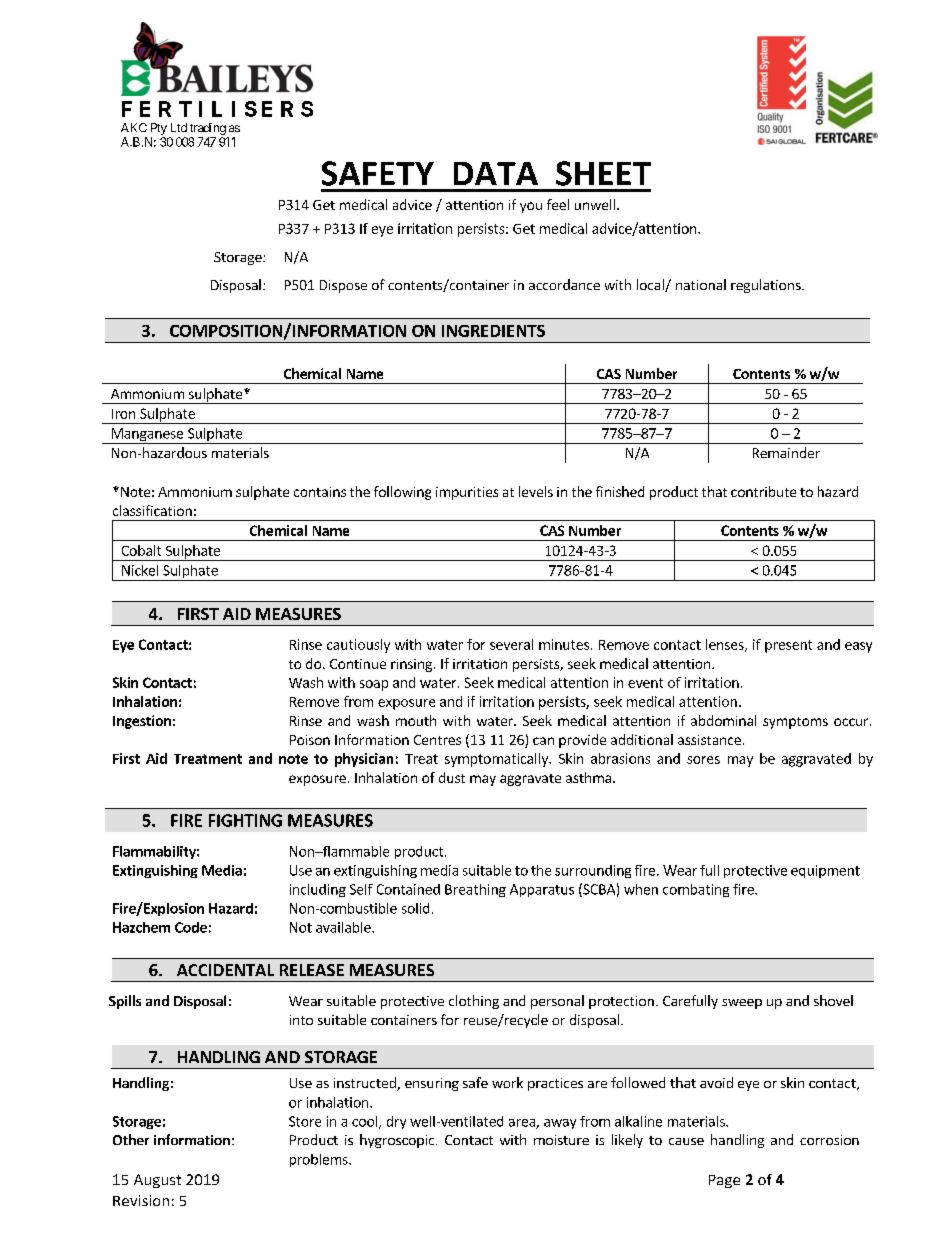 The height and width of the image is (1233, 952). I want to click on Ingestion, so click(142, 722).
